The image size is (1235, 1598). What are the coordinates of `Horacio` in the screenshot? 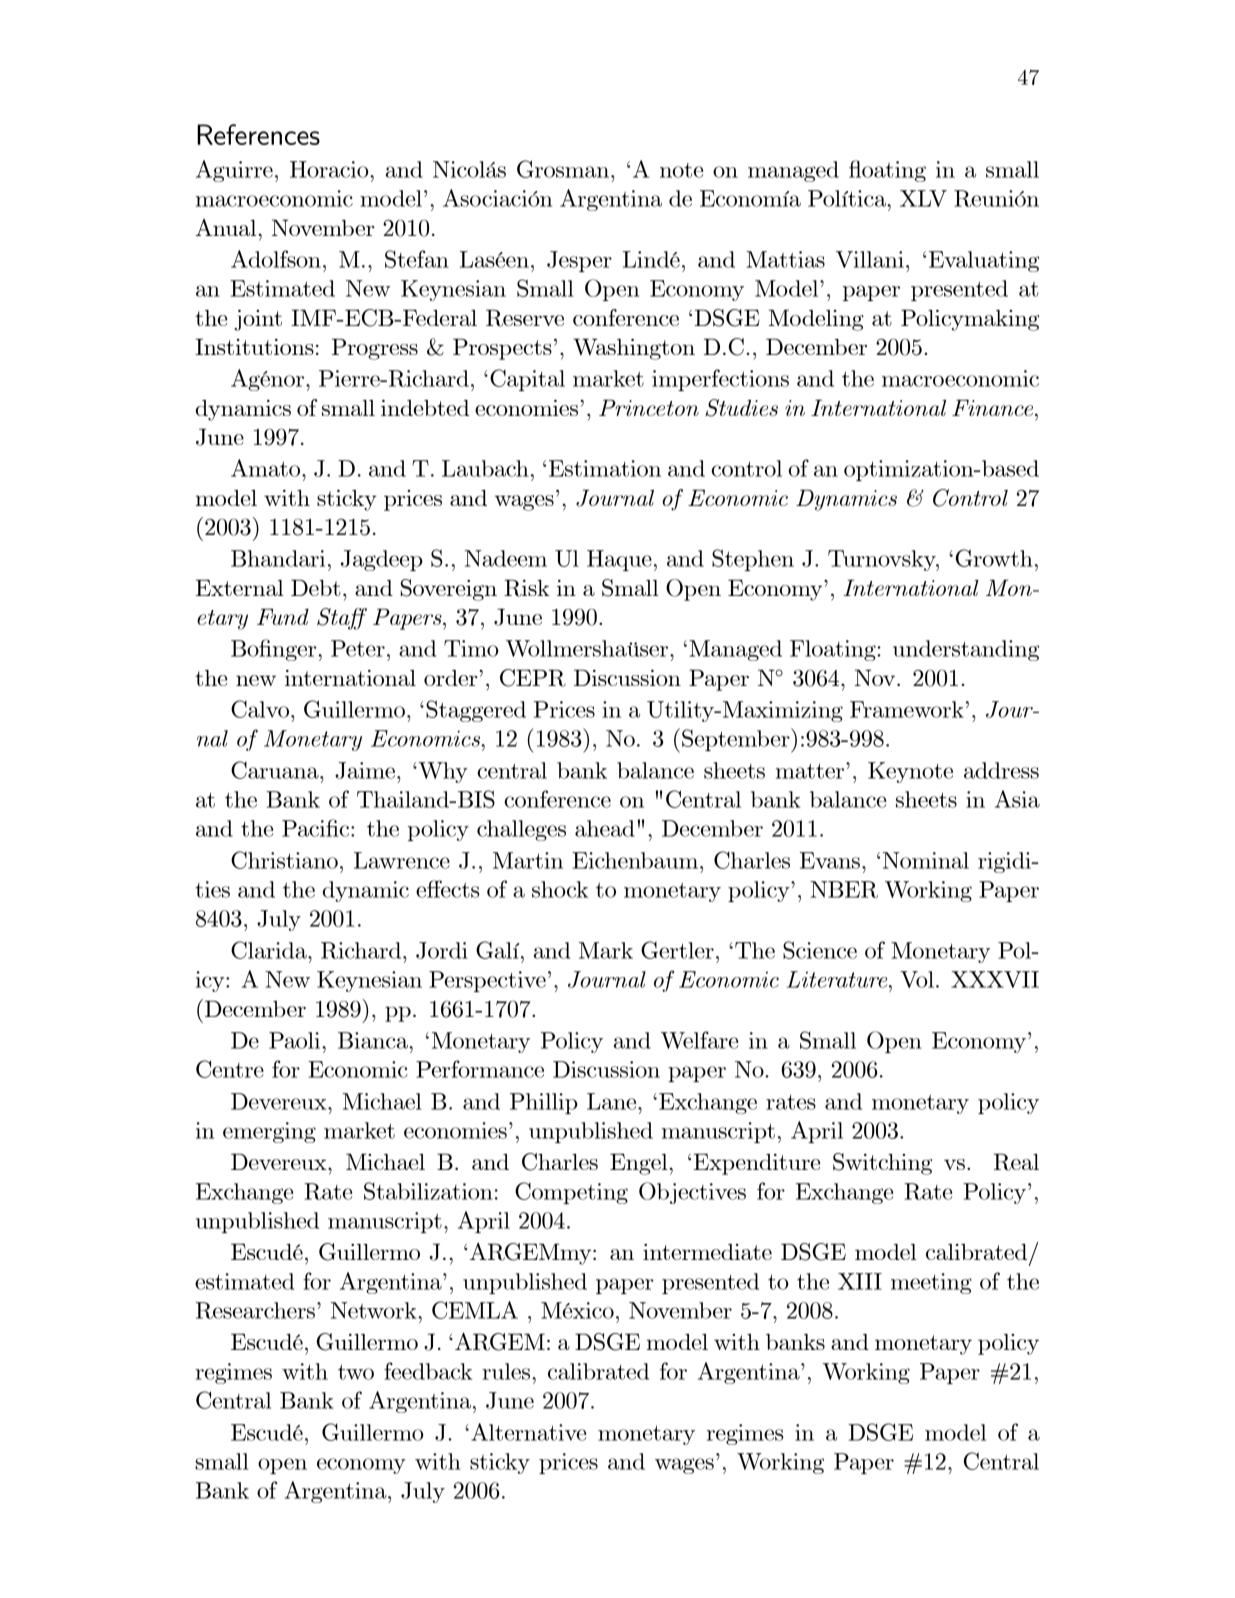 It's located at (330, 169).
